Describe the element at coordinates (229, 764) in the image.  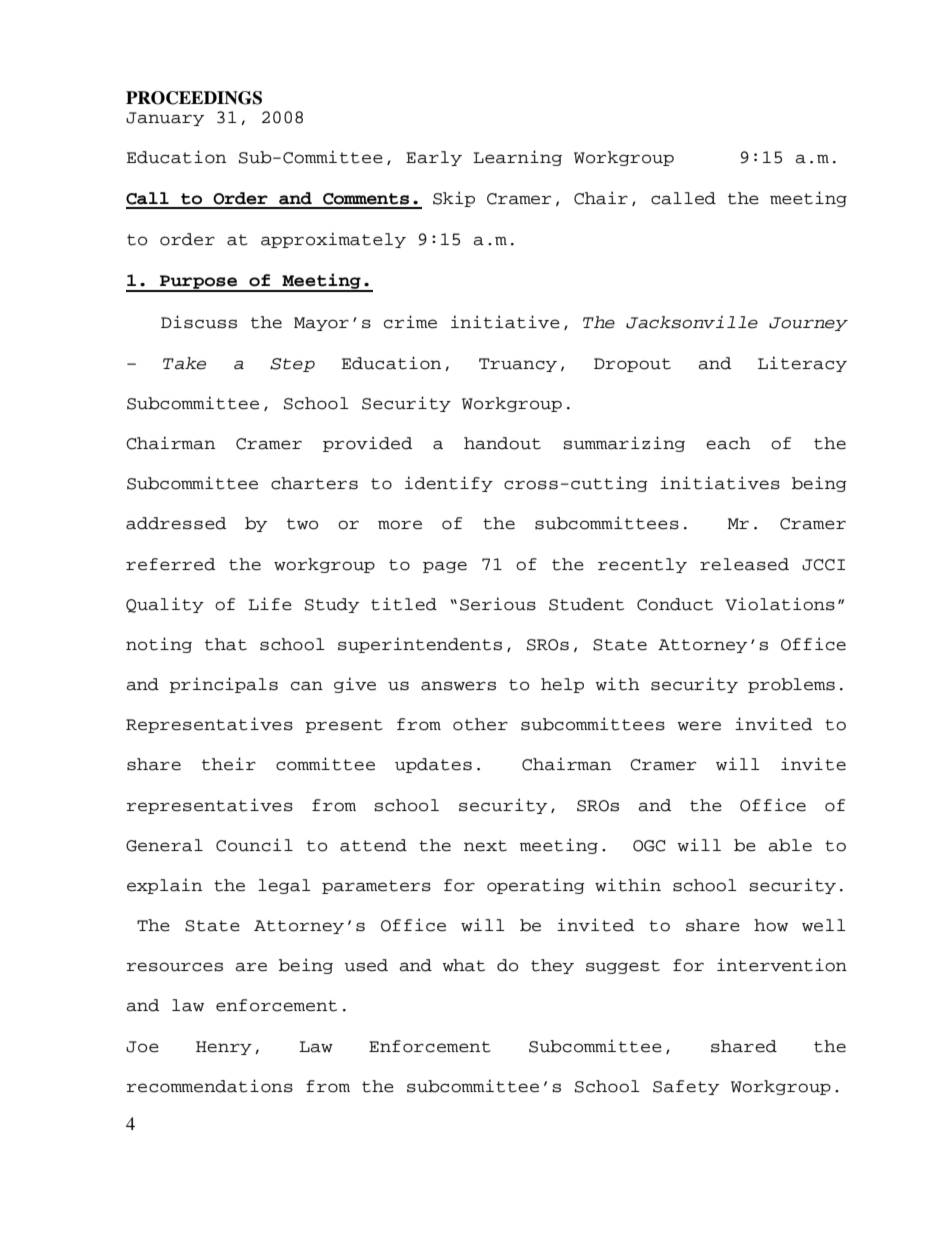
I see `their` at that location.
